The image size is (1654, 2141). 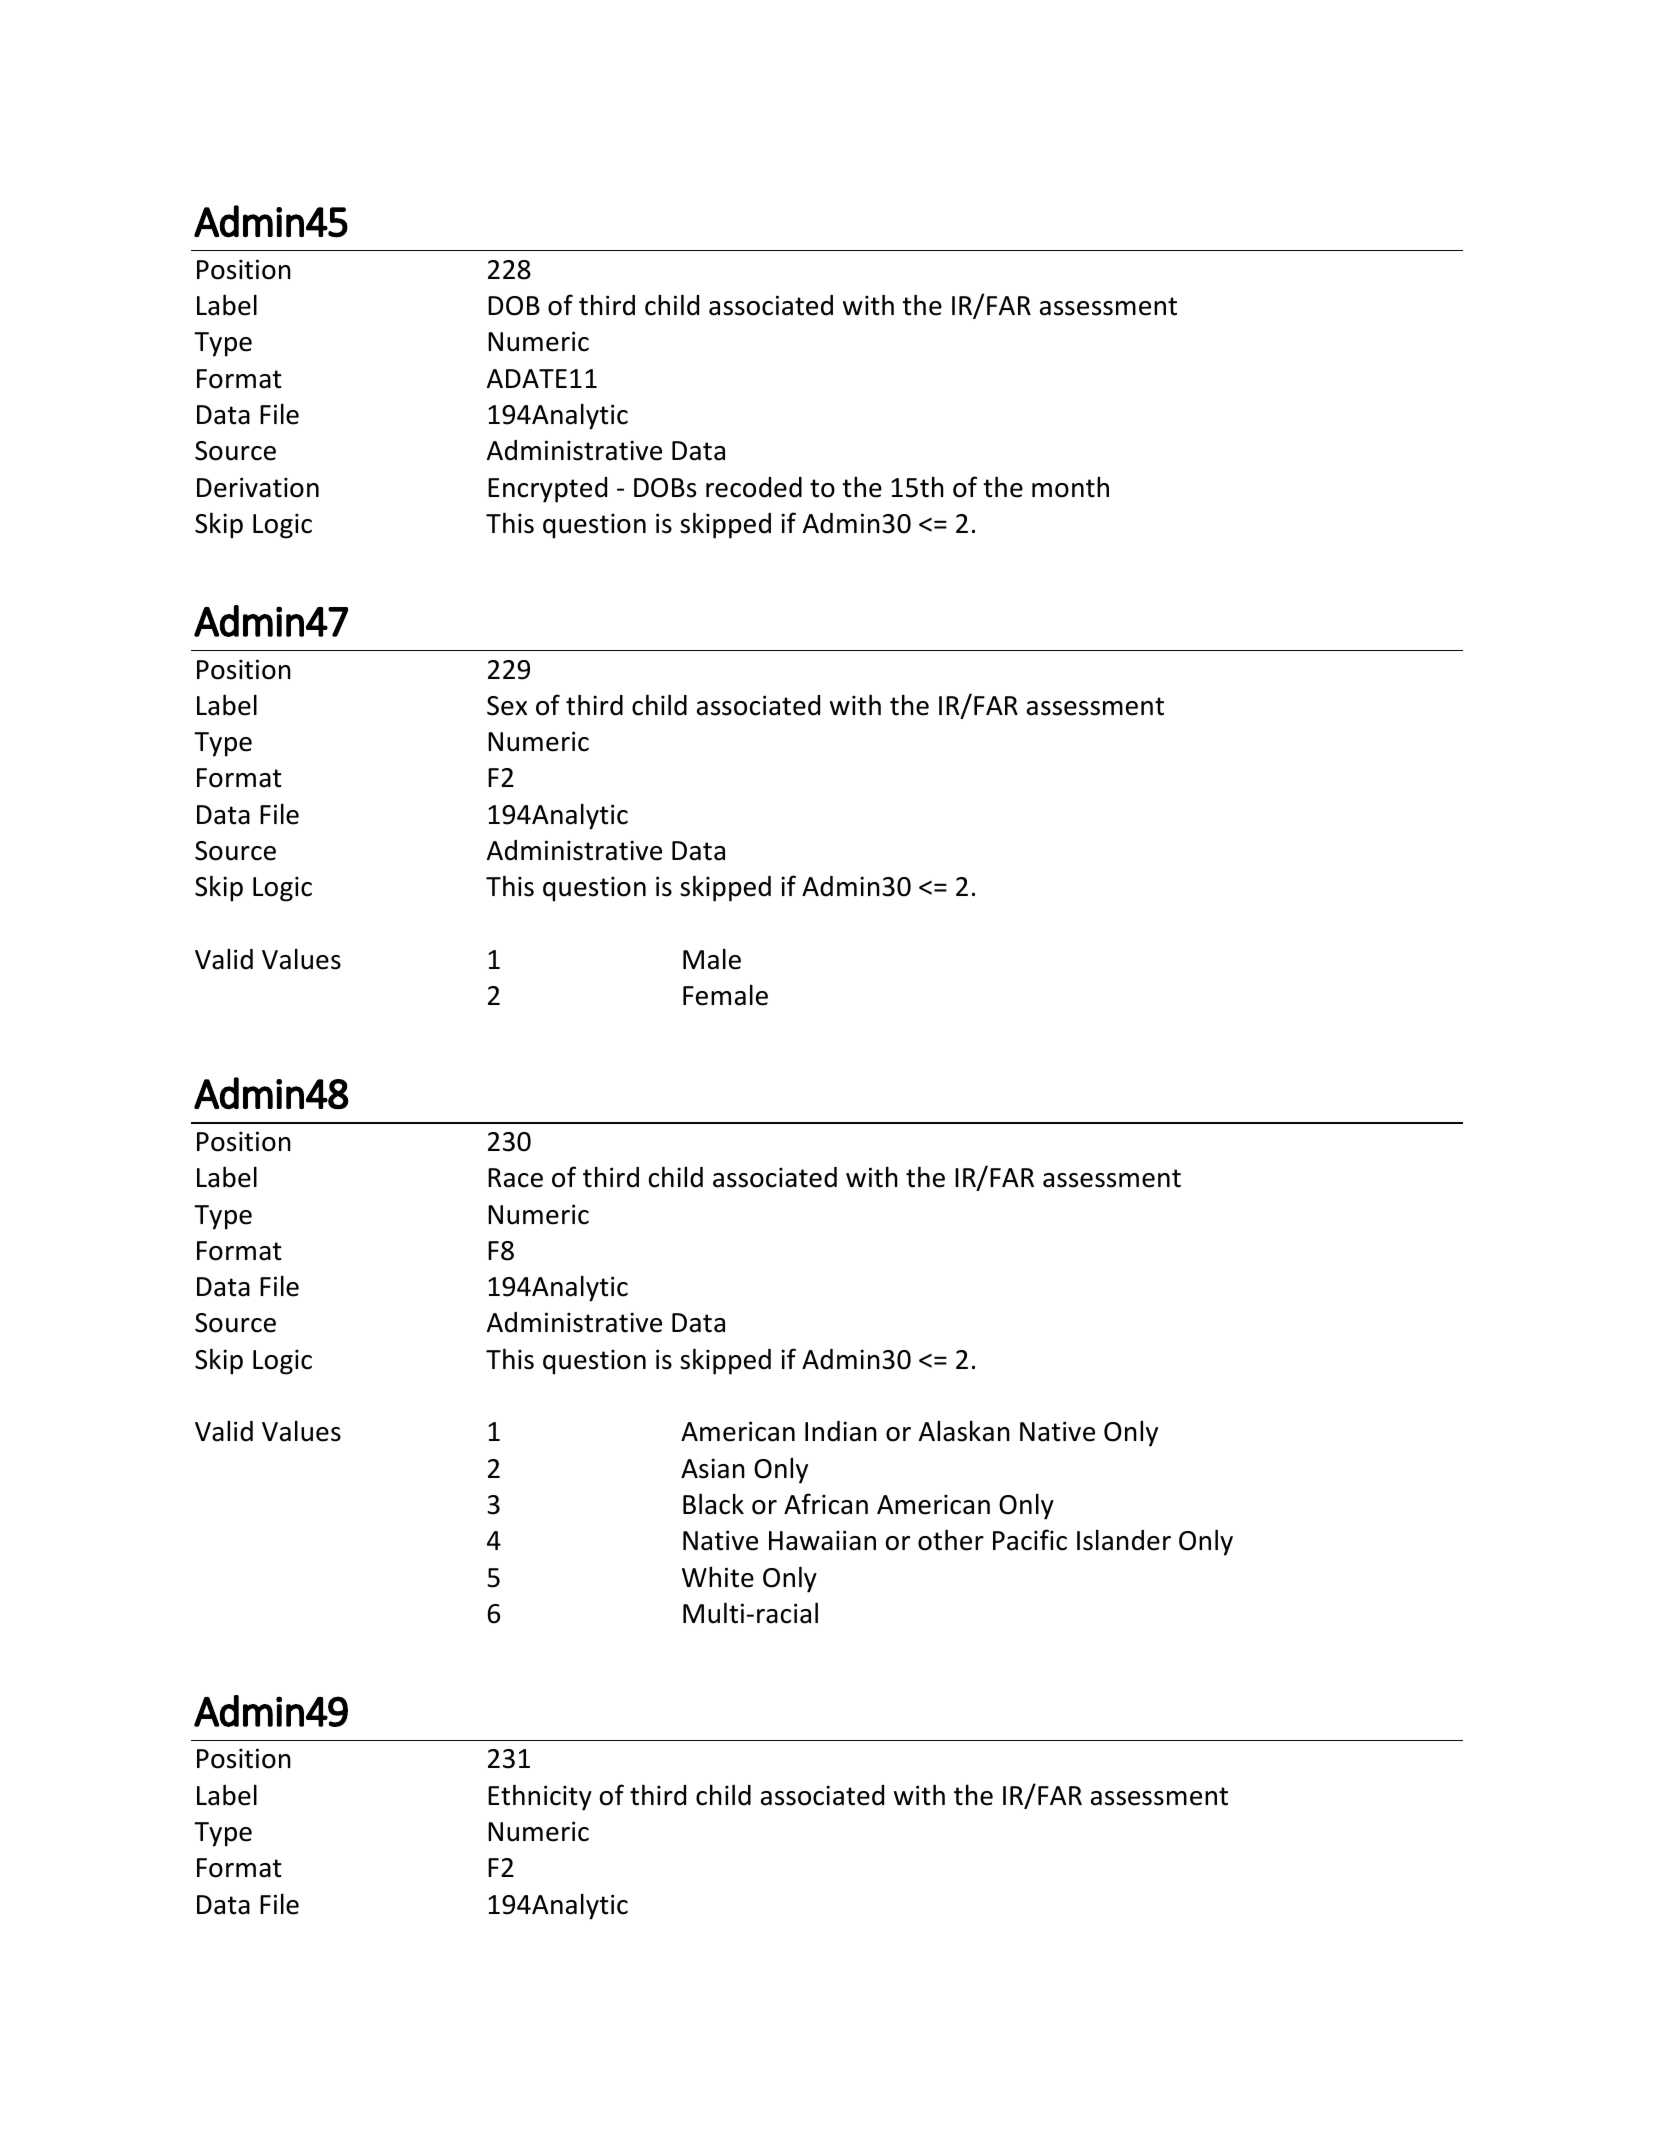 I want to click on month, so click(x=1070, y=487).
